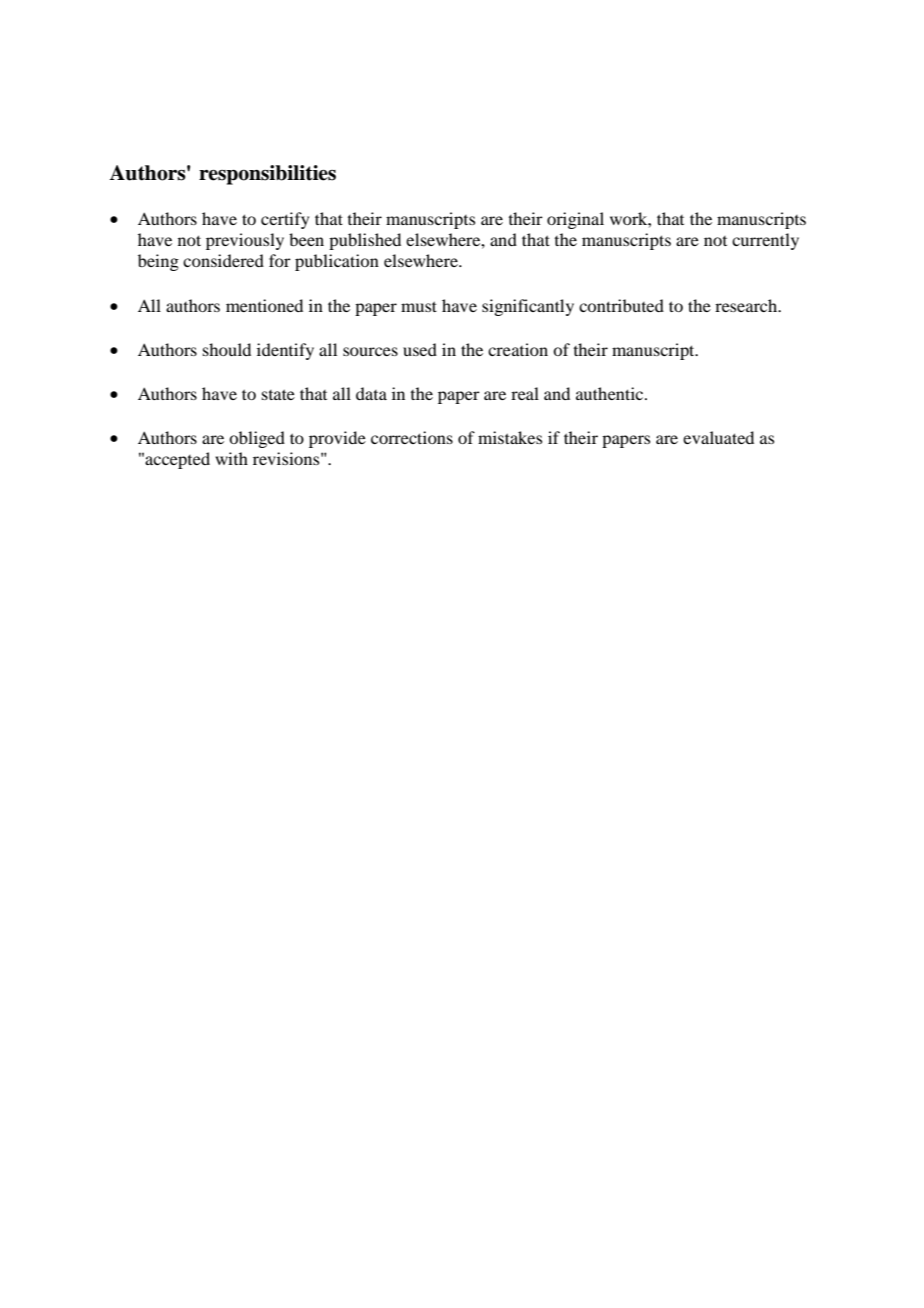  I want to click on original, so click(575, 220).
